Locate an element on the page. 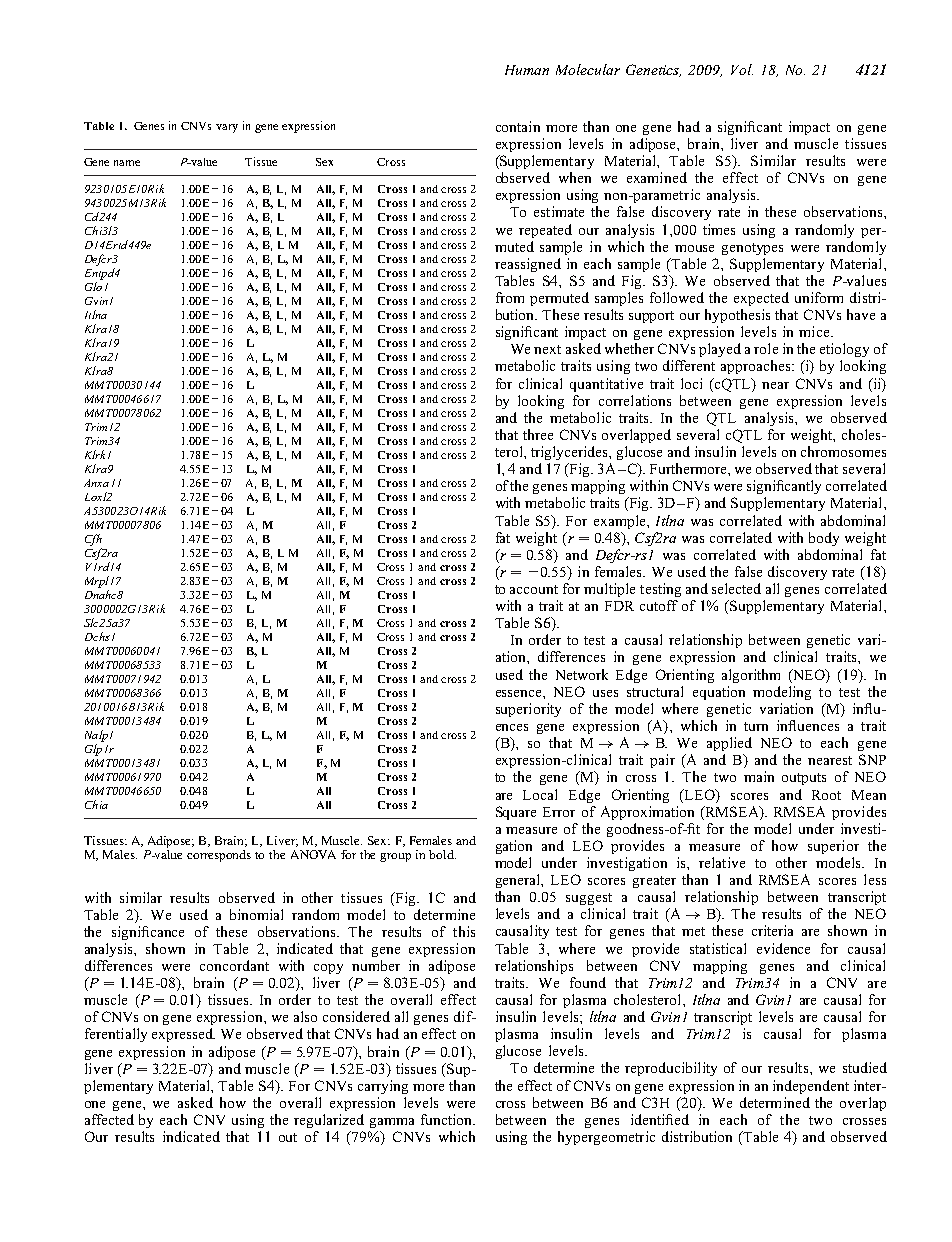 The image size is (952, 1242). contain is located at coordinates (518, 126).
